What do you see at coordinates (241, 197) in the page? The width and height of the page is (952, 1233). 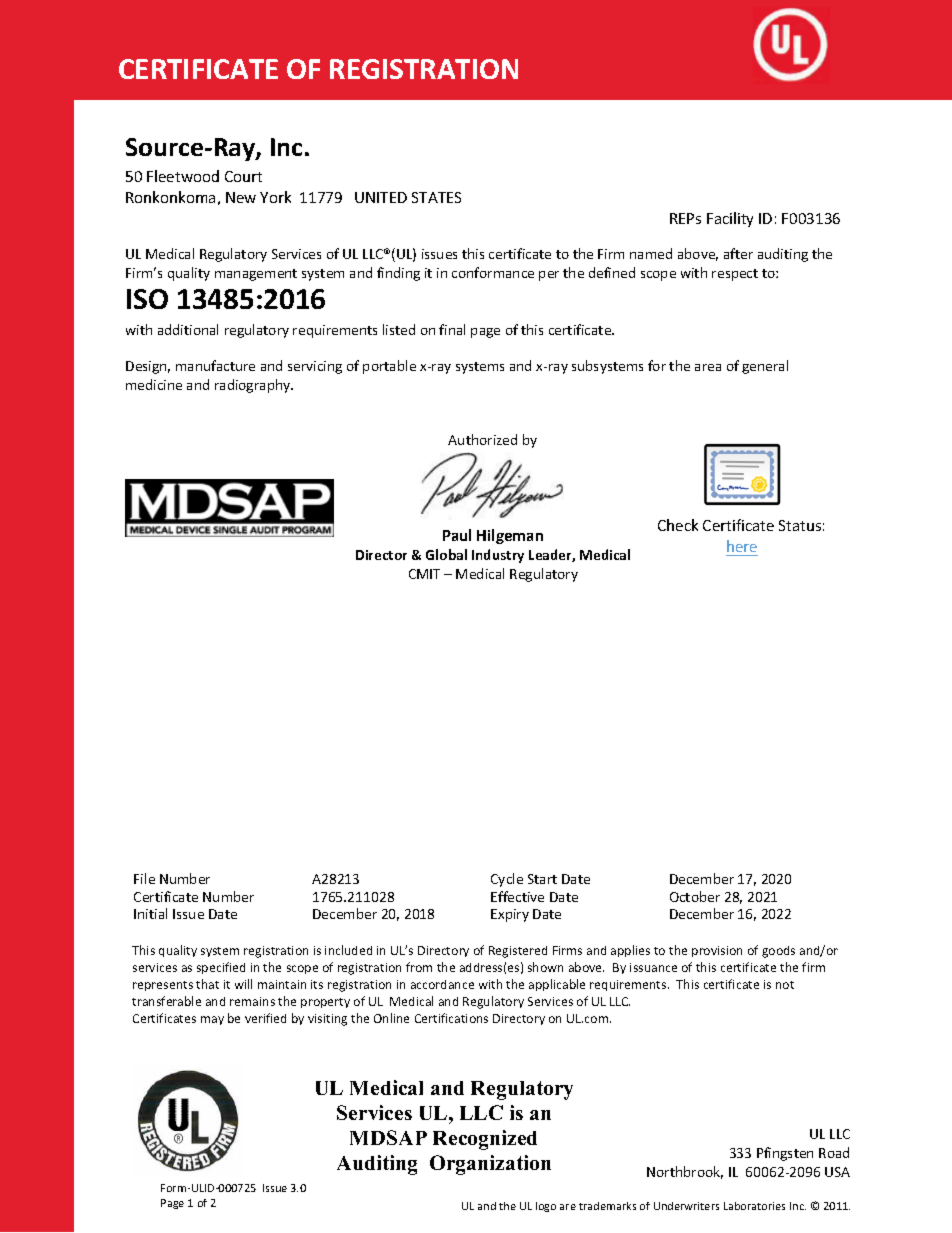 I see `New` at bounding box center [241, 197].
